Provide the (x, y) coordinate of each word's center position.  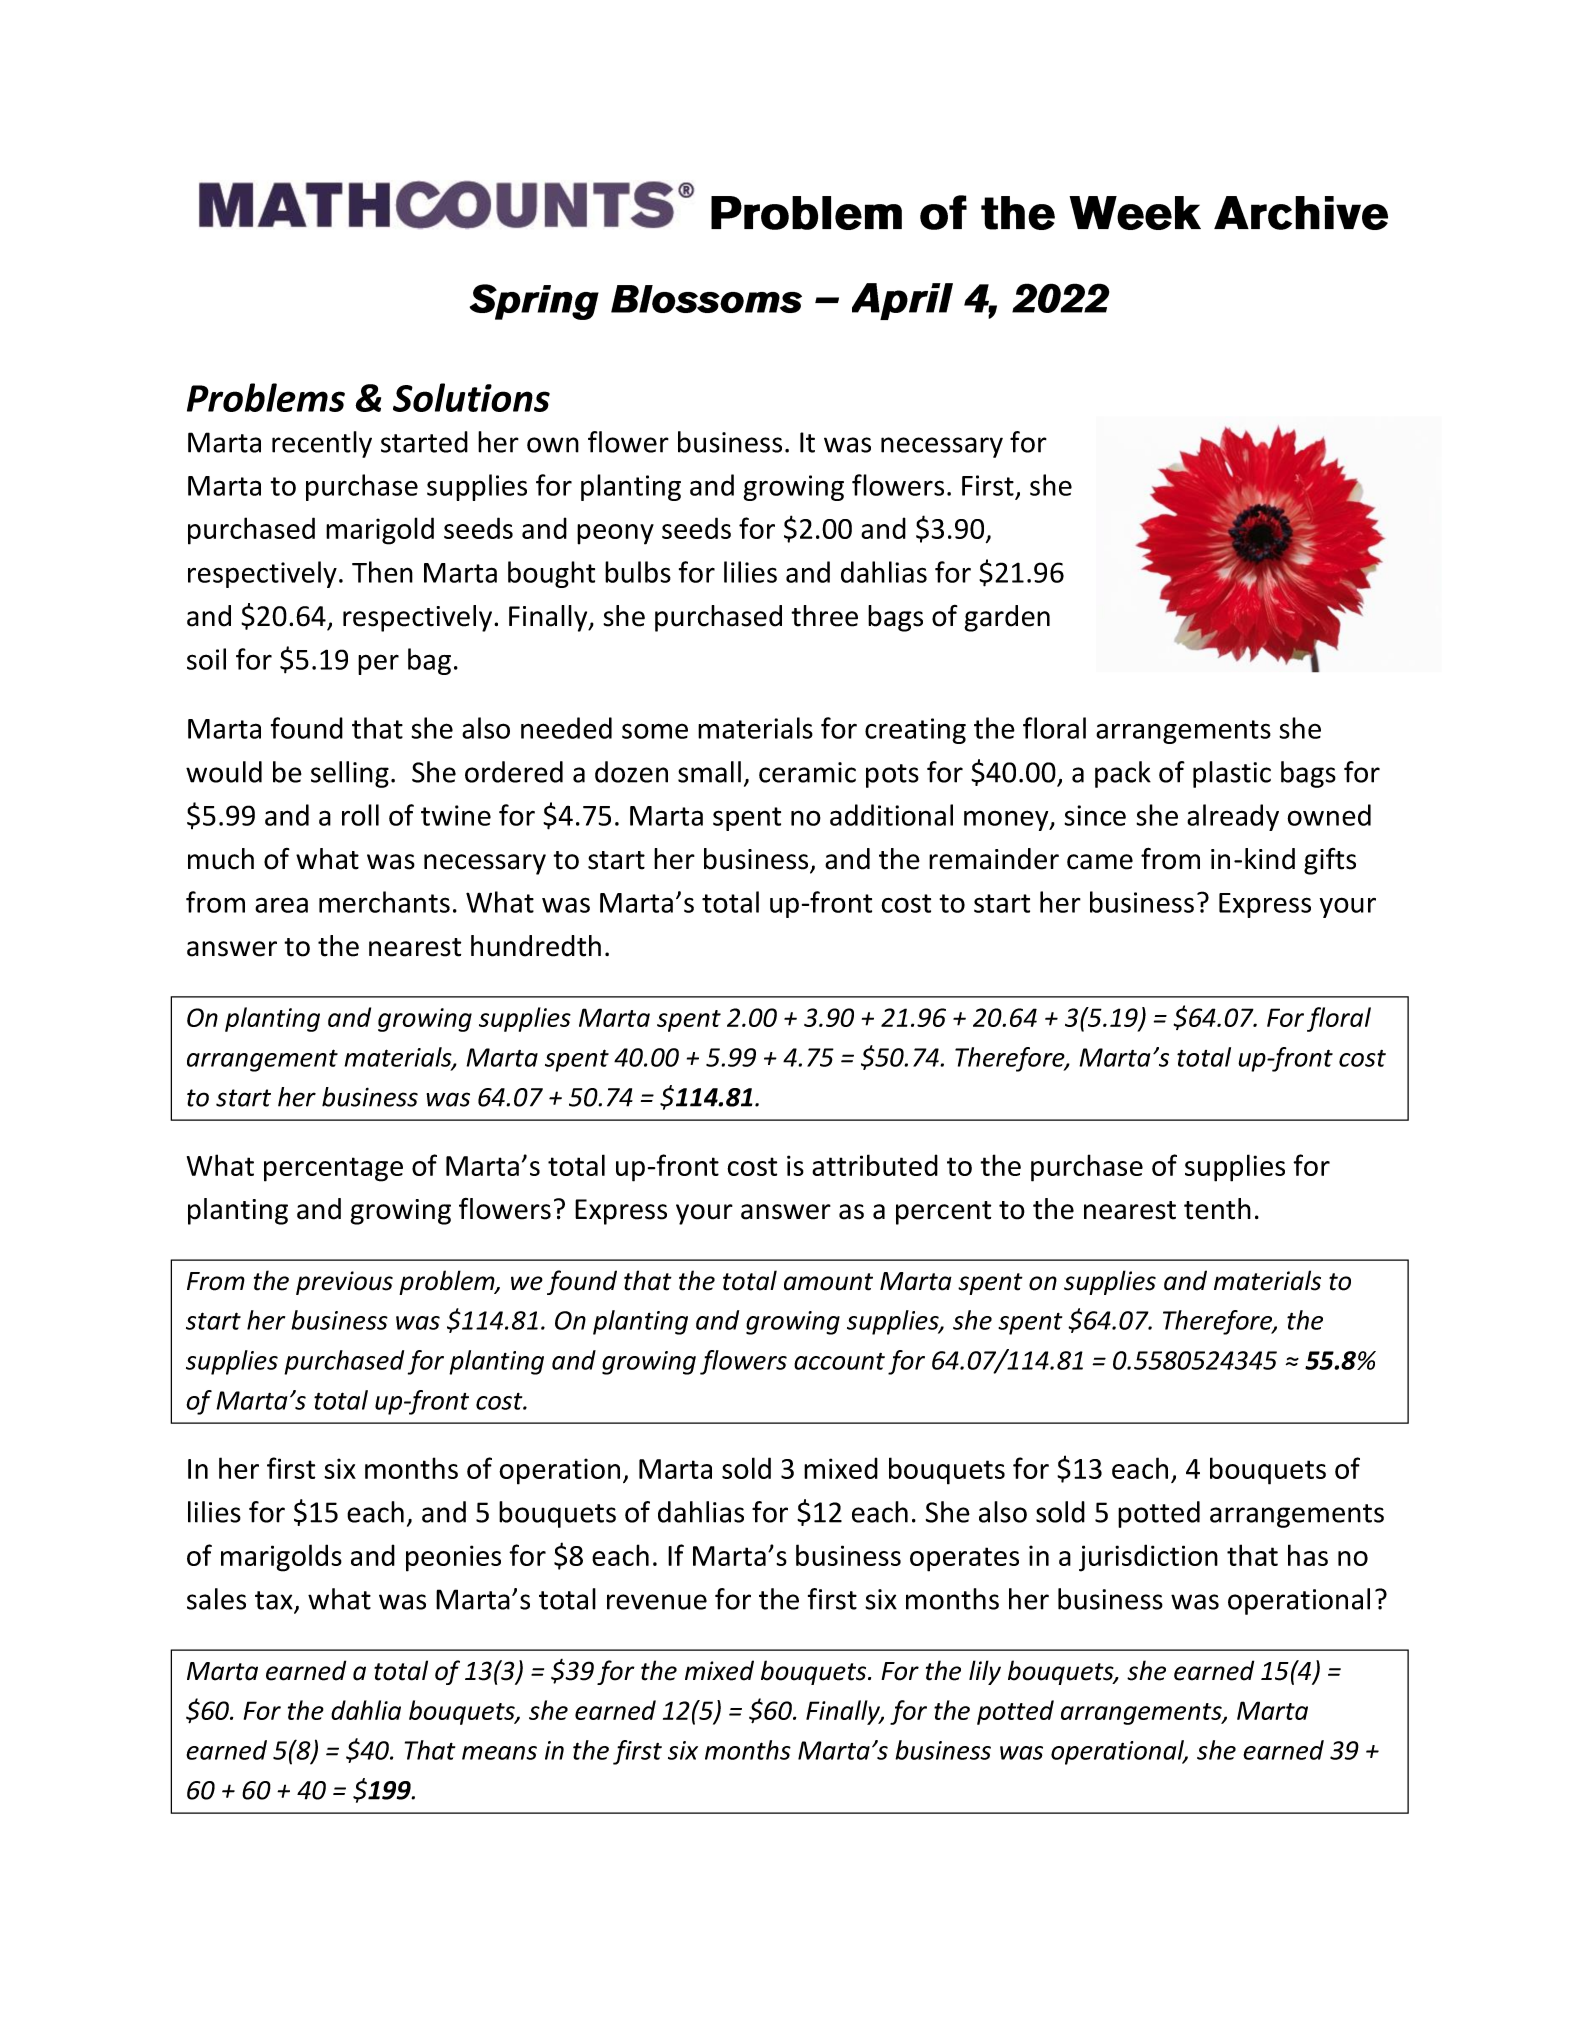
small (709, 772)
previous (344, 1283)
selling (350, 774)
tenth (1217, 1209)
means (499, 1753)
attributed (875, 1165)
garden (1007, 618)
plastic (1232, 774)
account (839, 1361)
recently (322, 444)
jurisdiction (1148, 1558)
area (281, 905)
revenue (657, 1602)
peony (615, 534)
